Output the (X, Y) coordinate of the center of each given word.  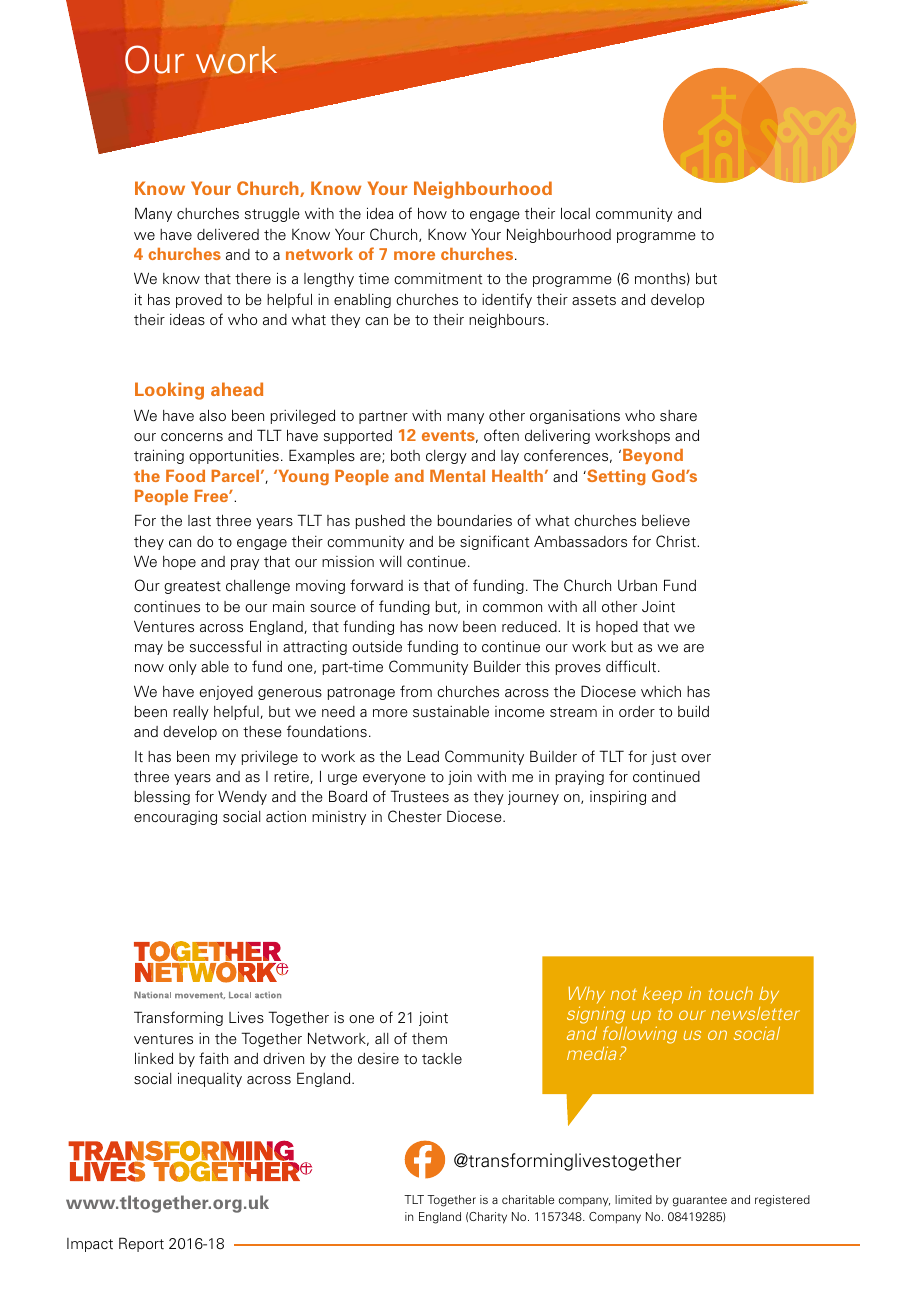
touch (731, 993)
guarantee (700, 1201)
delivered (228, 235)
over (696, 758)
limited (633, 1199)
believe (666, 520)
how (432, 213)
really (191, 713)
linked (154, 1058)
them (429, 1039)
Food (185, 476)
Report (141, 1244)
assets (594, 300)
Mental (457, 476)
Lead (423, 756)
